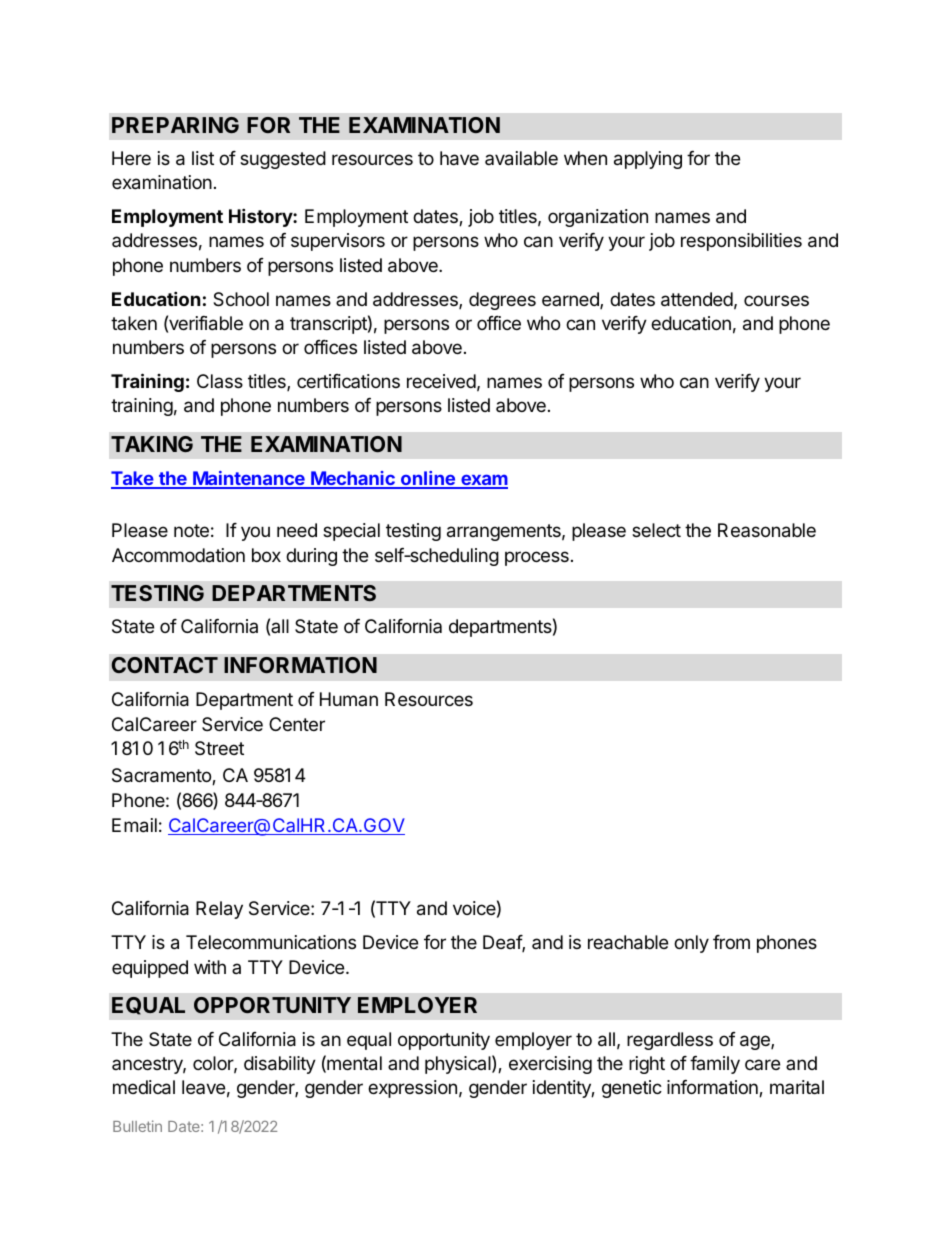 The image size is (952, 1233). Describe the element at coordinates (648, 160) in the image. I see `applying` at that location.
